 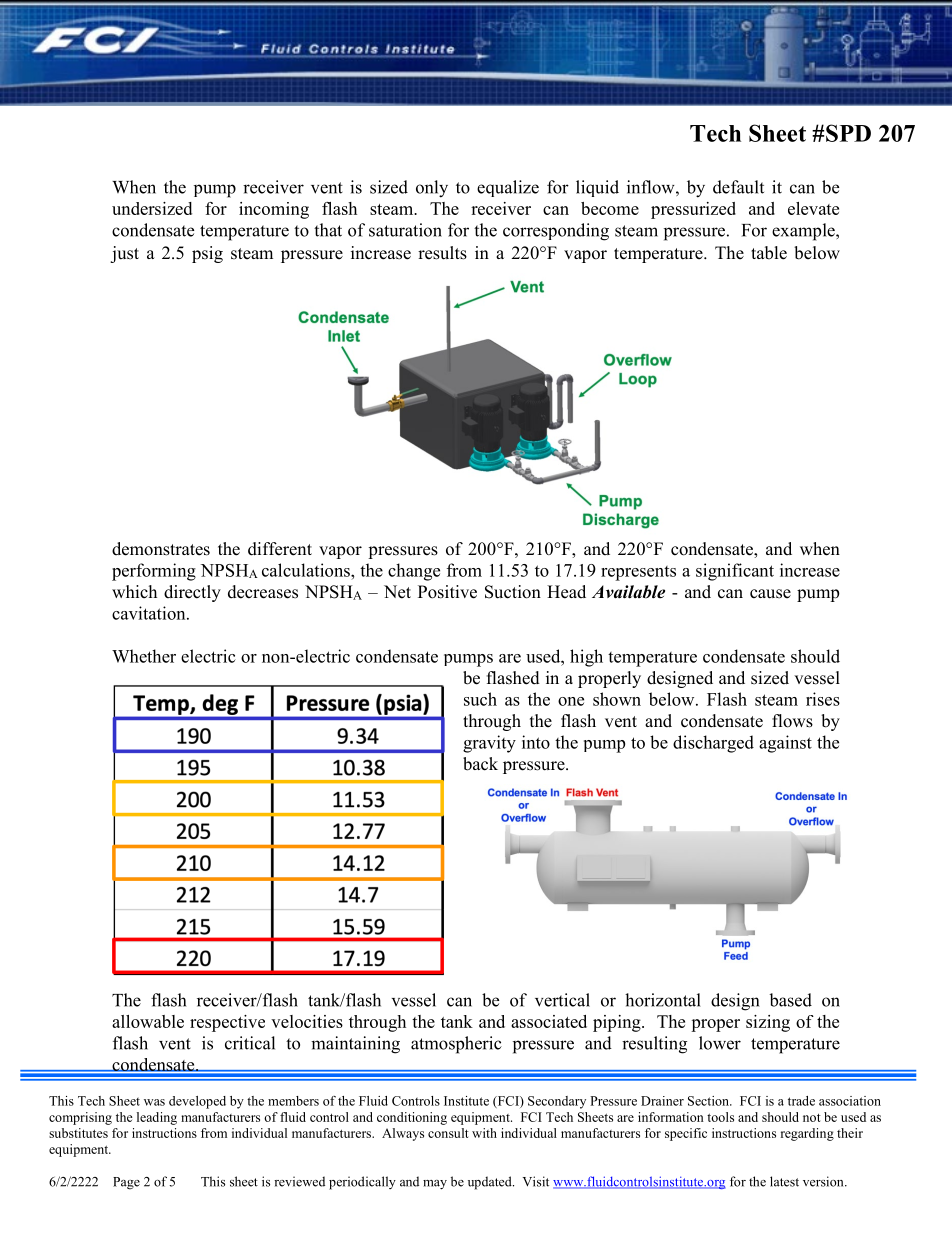 What do you see at coordinates (442, 253) in the screenshot?
I see `results` at bounding box center [442, 253].
